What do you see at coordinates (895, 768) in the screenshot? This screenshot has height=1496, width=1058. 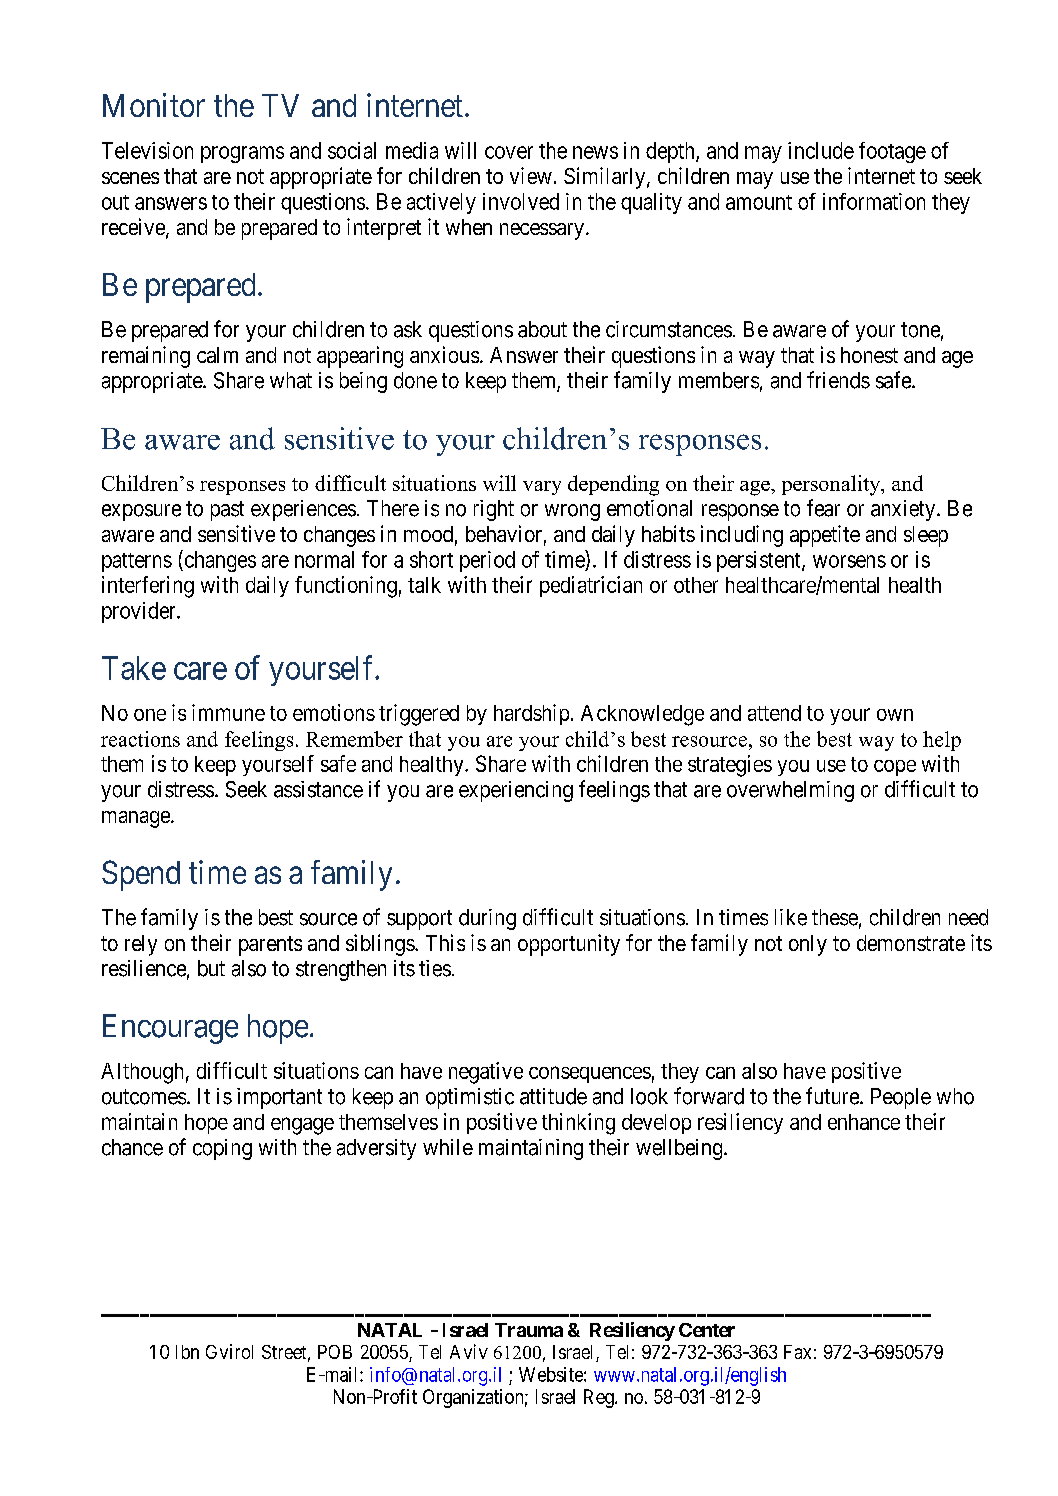 I see `cope` at bounding box center [895, 768].
